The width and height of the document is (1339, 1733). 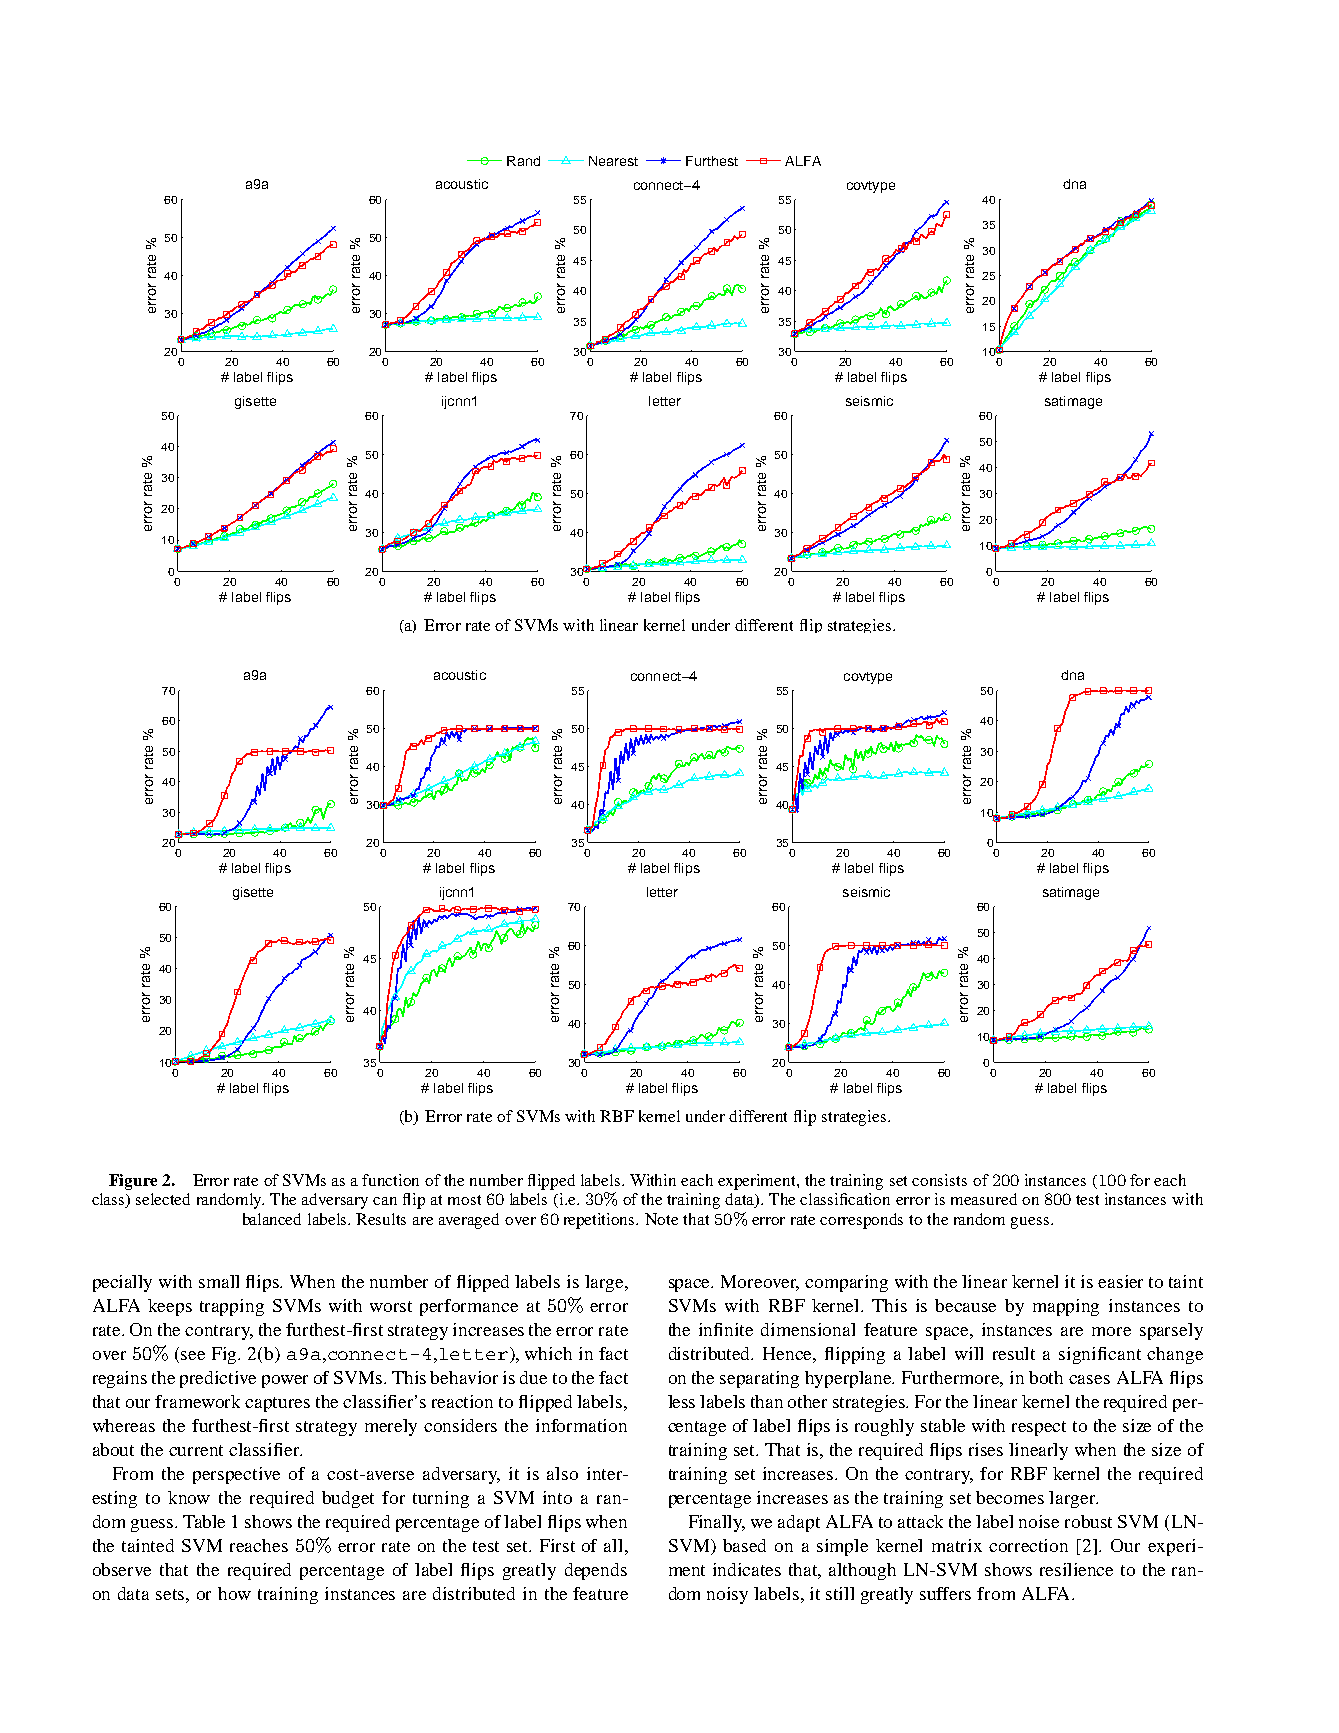 I want to click on function, so click(x=390, y=1180).
